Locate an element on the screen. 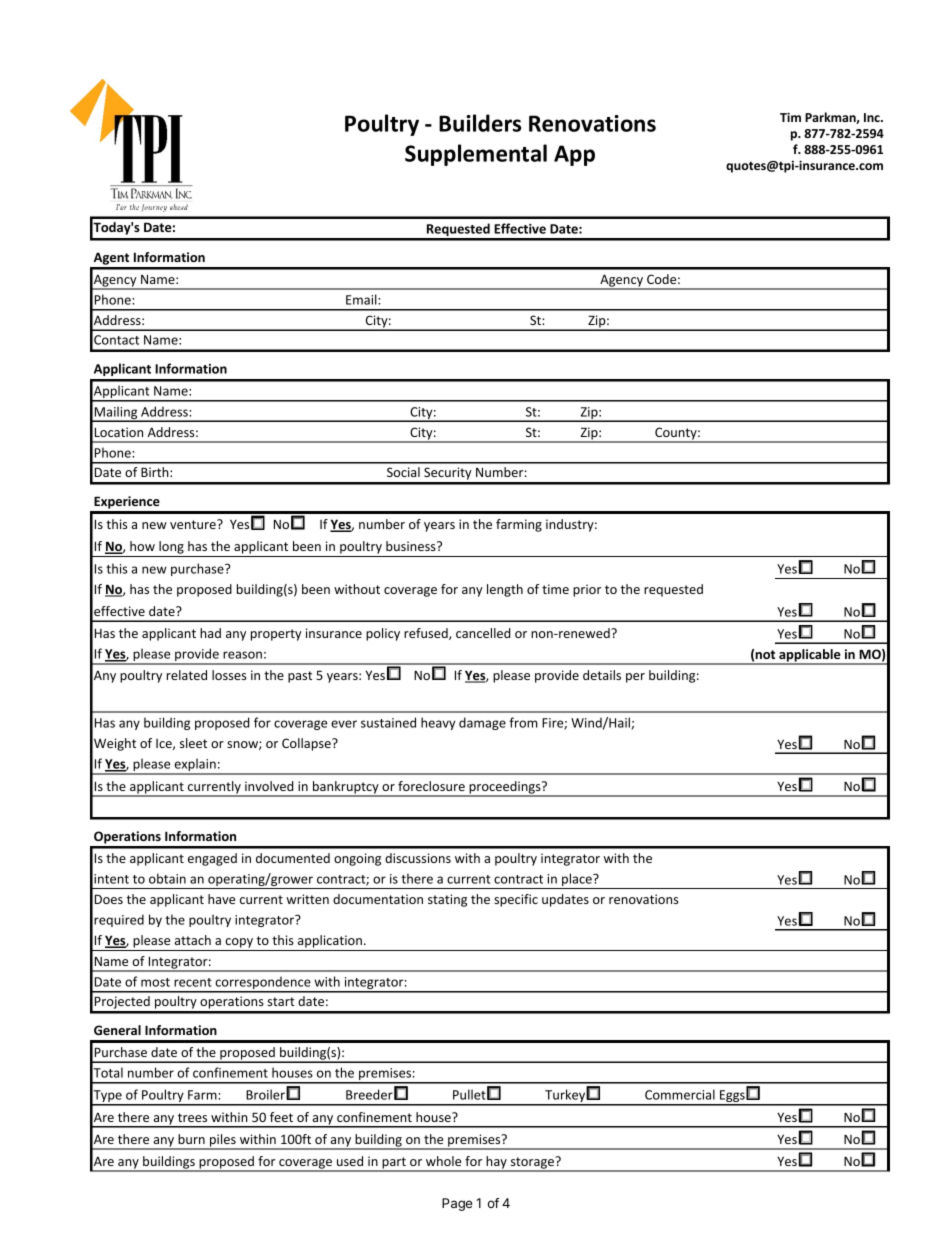 The height and width of the screenshot is (1233, 952). Inc is located at coordinates (873, 117).
